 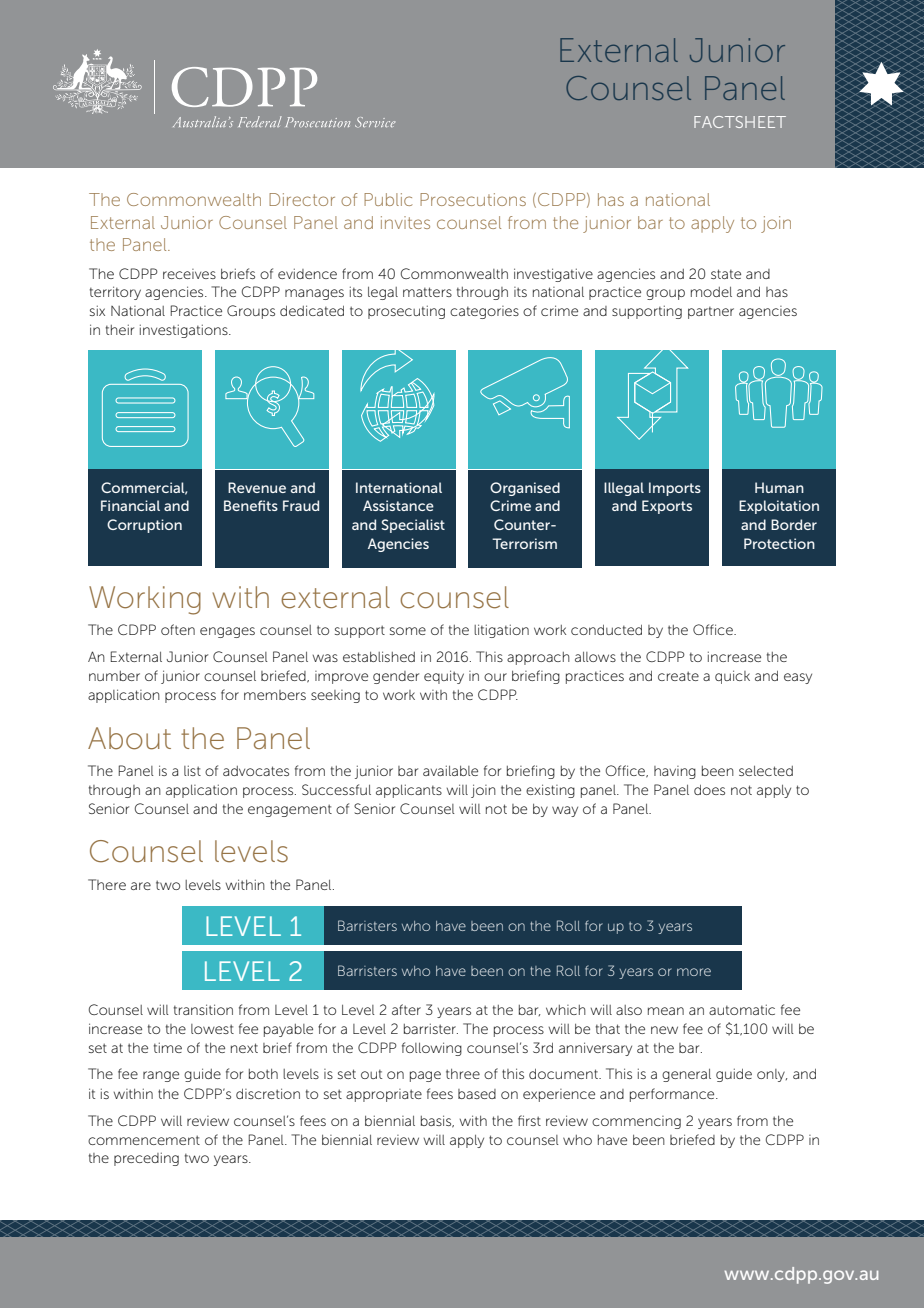 I want to click on number, so click(x=114, y=676).
